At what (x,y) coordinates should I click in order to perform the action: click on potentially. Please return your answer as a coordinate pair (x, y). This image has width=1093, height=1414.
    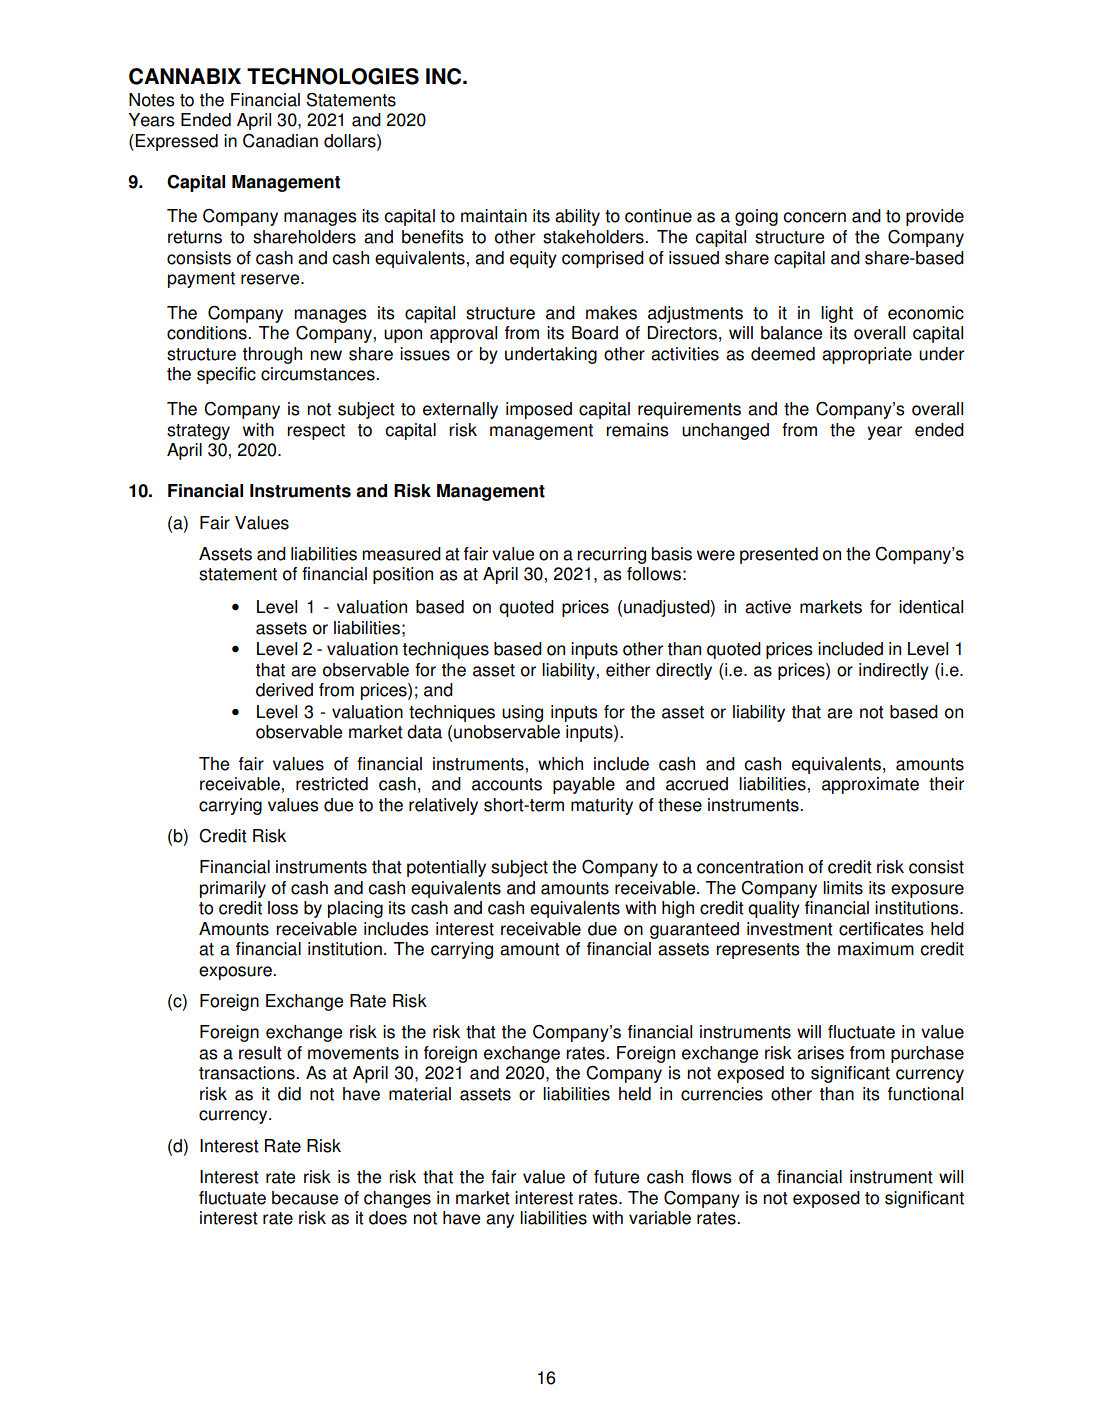
    Looking at the image, I should click on (446, 868).
